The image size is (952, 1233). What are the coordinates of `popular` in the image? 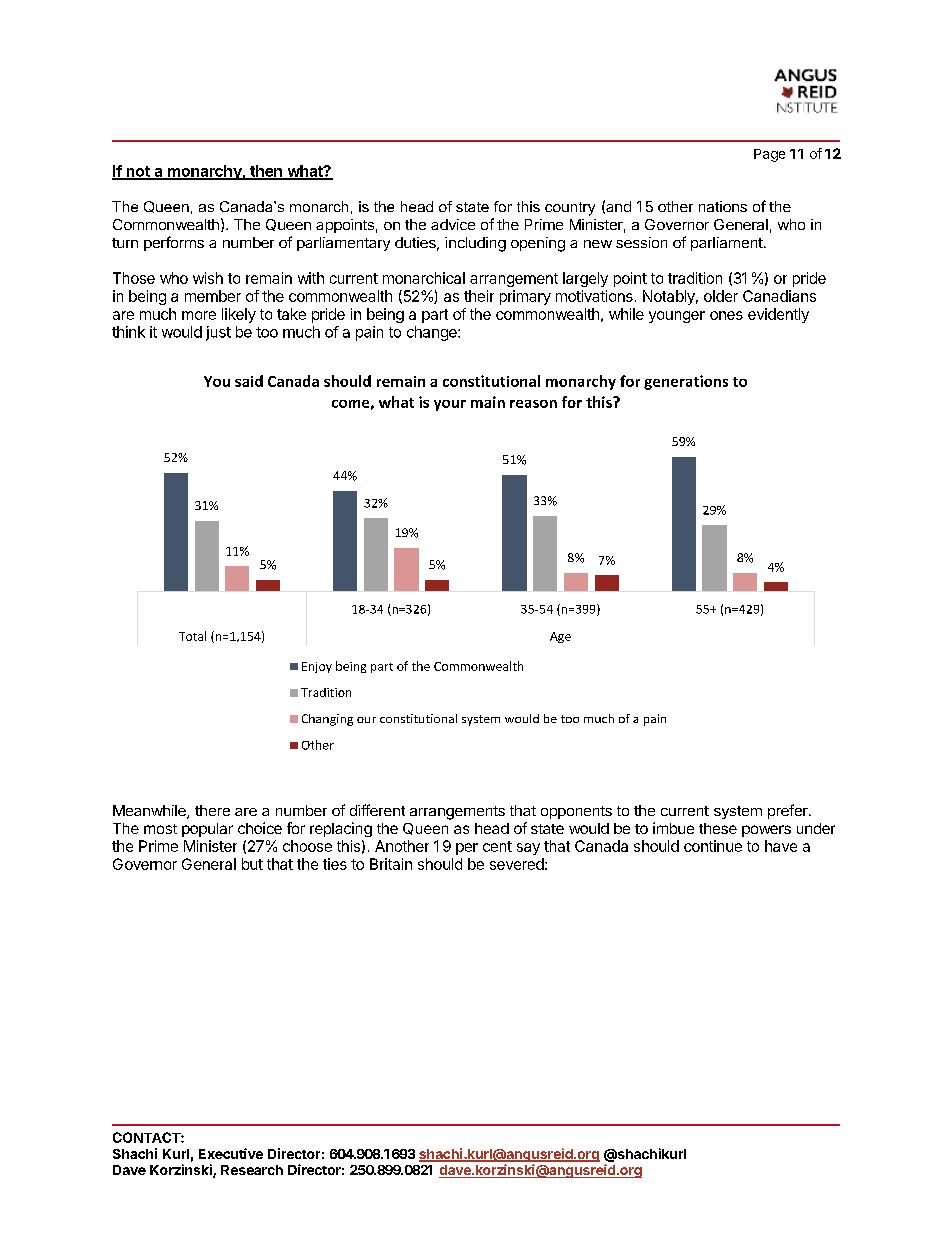 It's located at (207, 830).
